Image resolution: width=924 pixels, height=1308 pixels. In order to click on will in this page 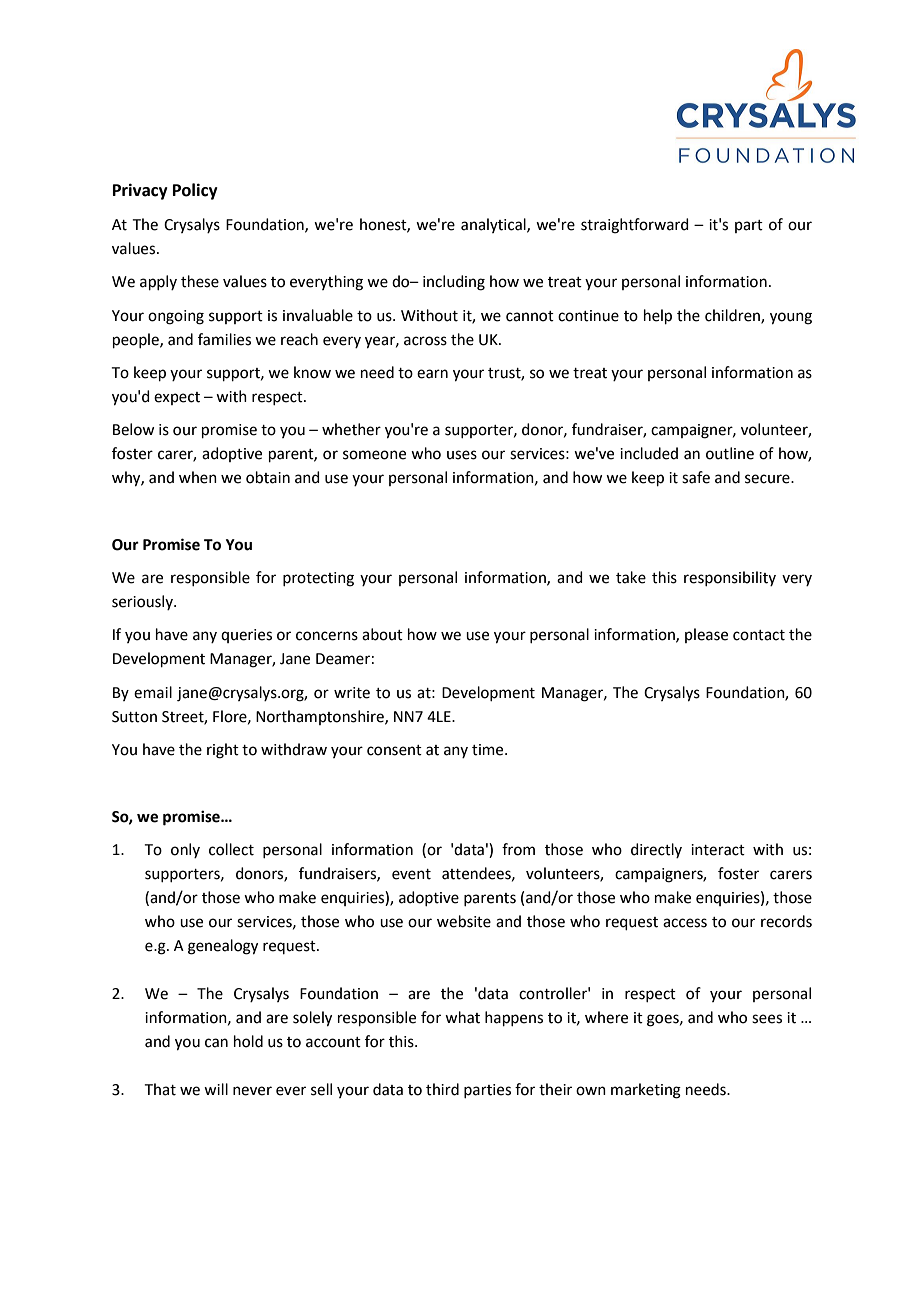, I will do `click(216, 1089)`.
